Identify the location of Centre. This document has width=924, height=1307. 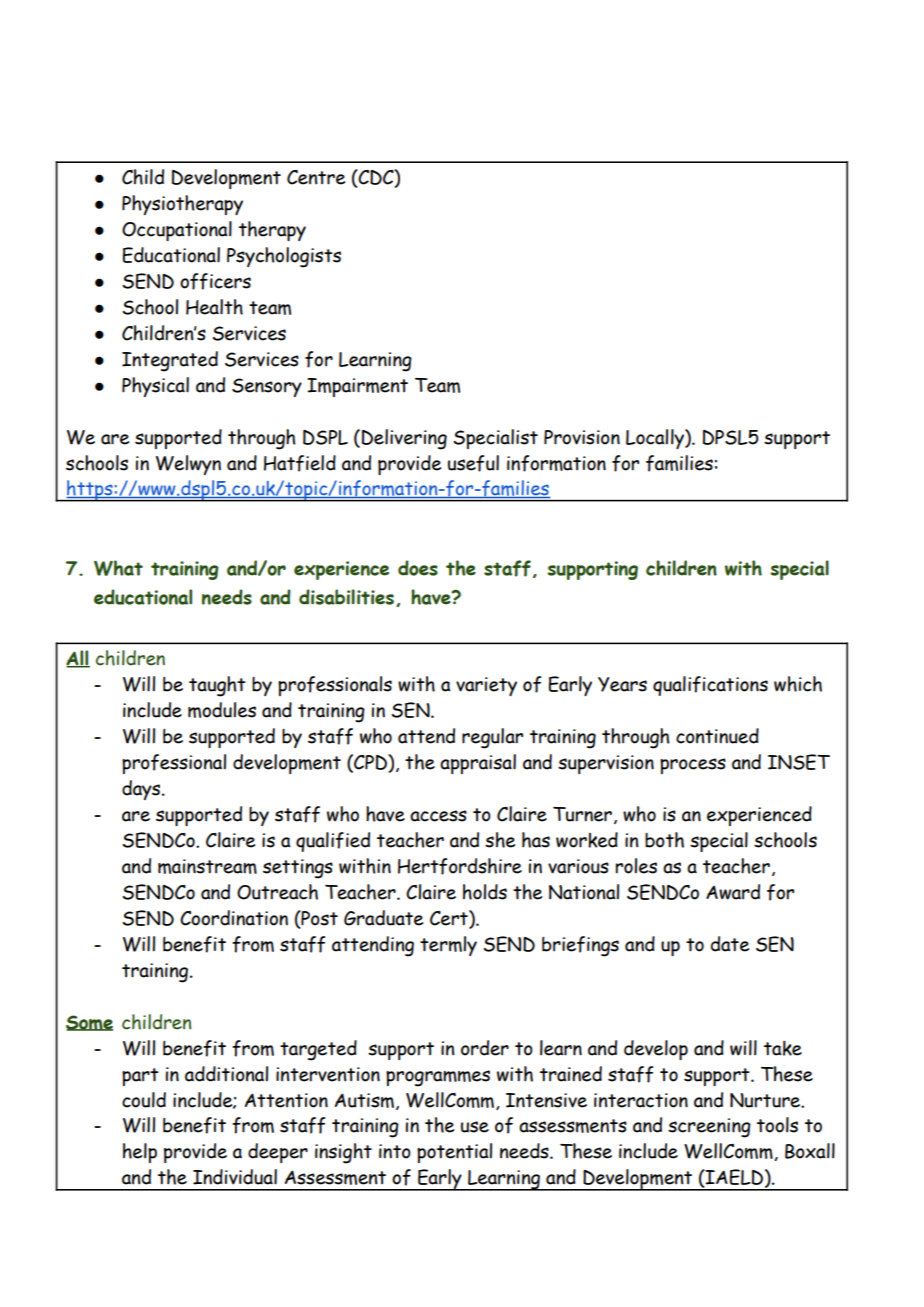
(316, 177).
